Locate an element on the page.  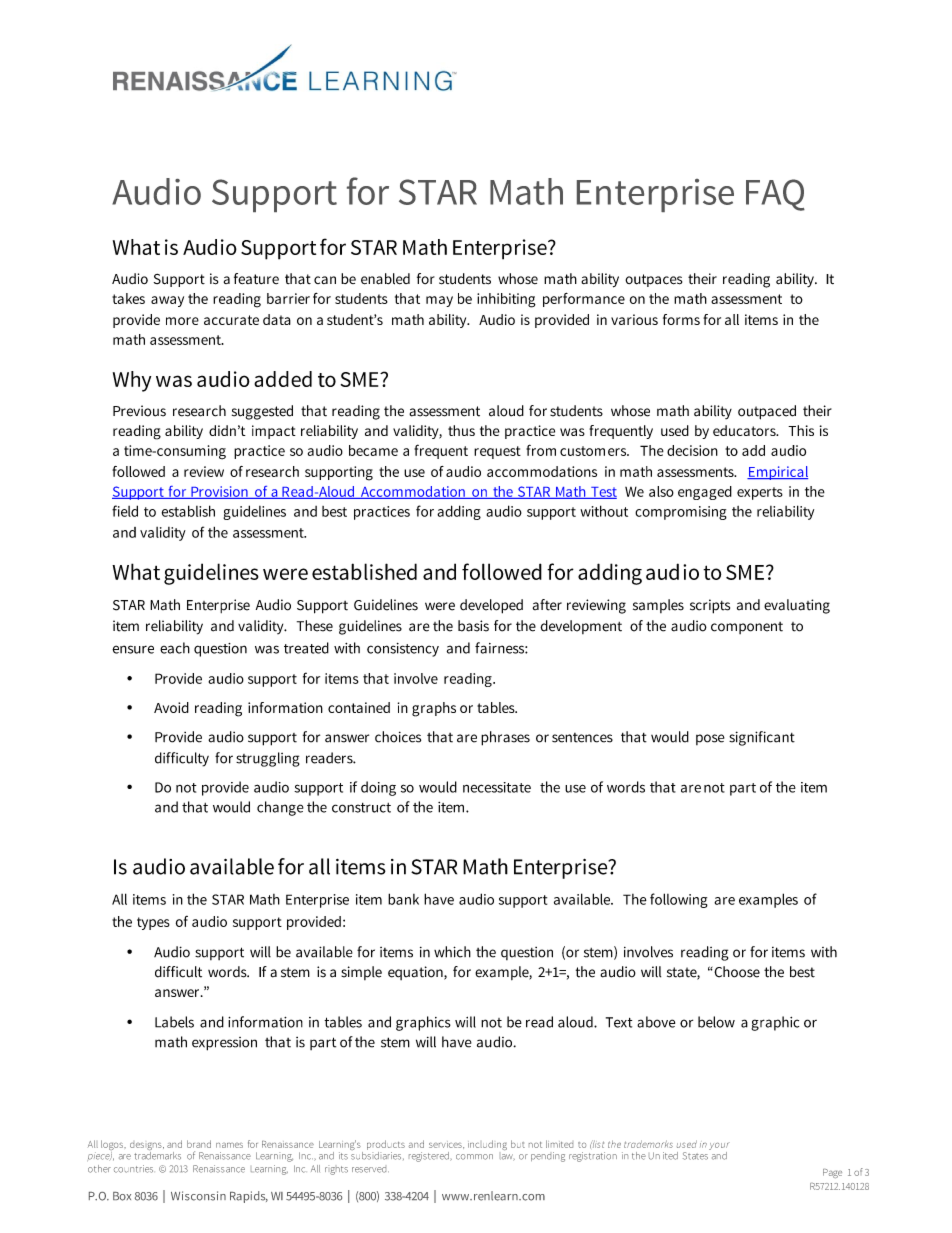
bank is located at coordinates (403, 899).
